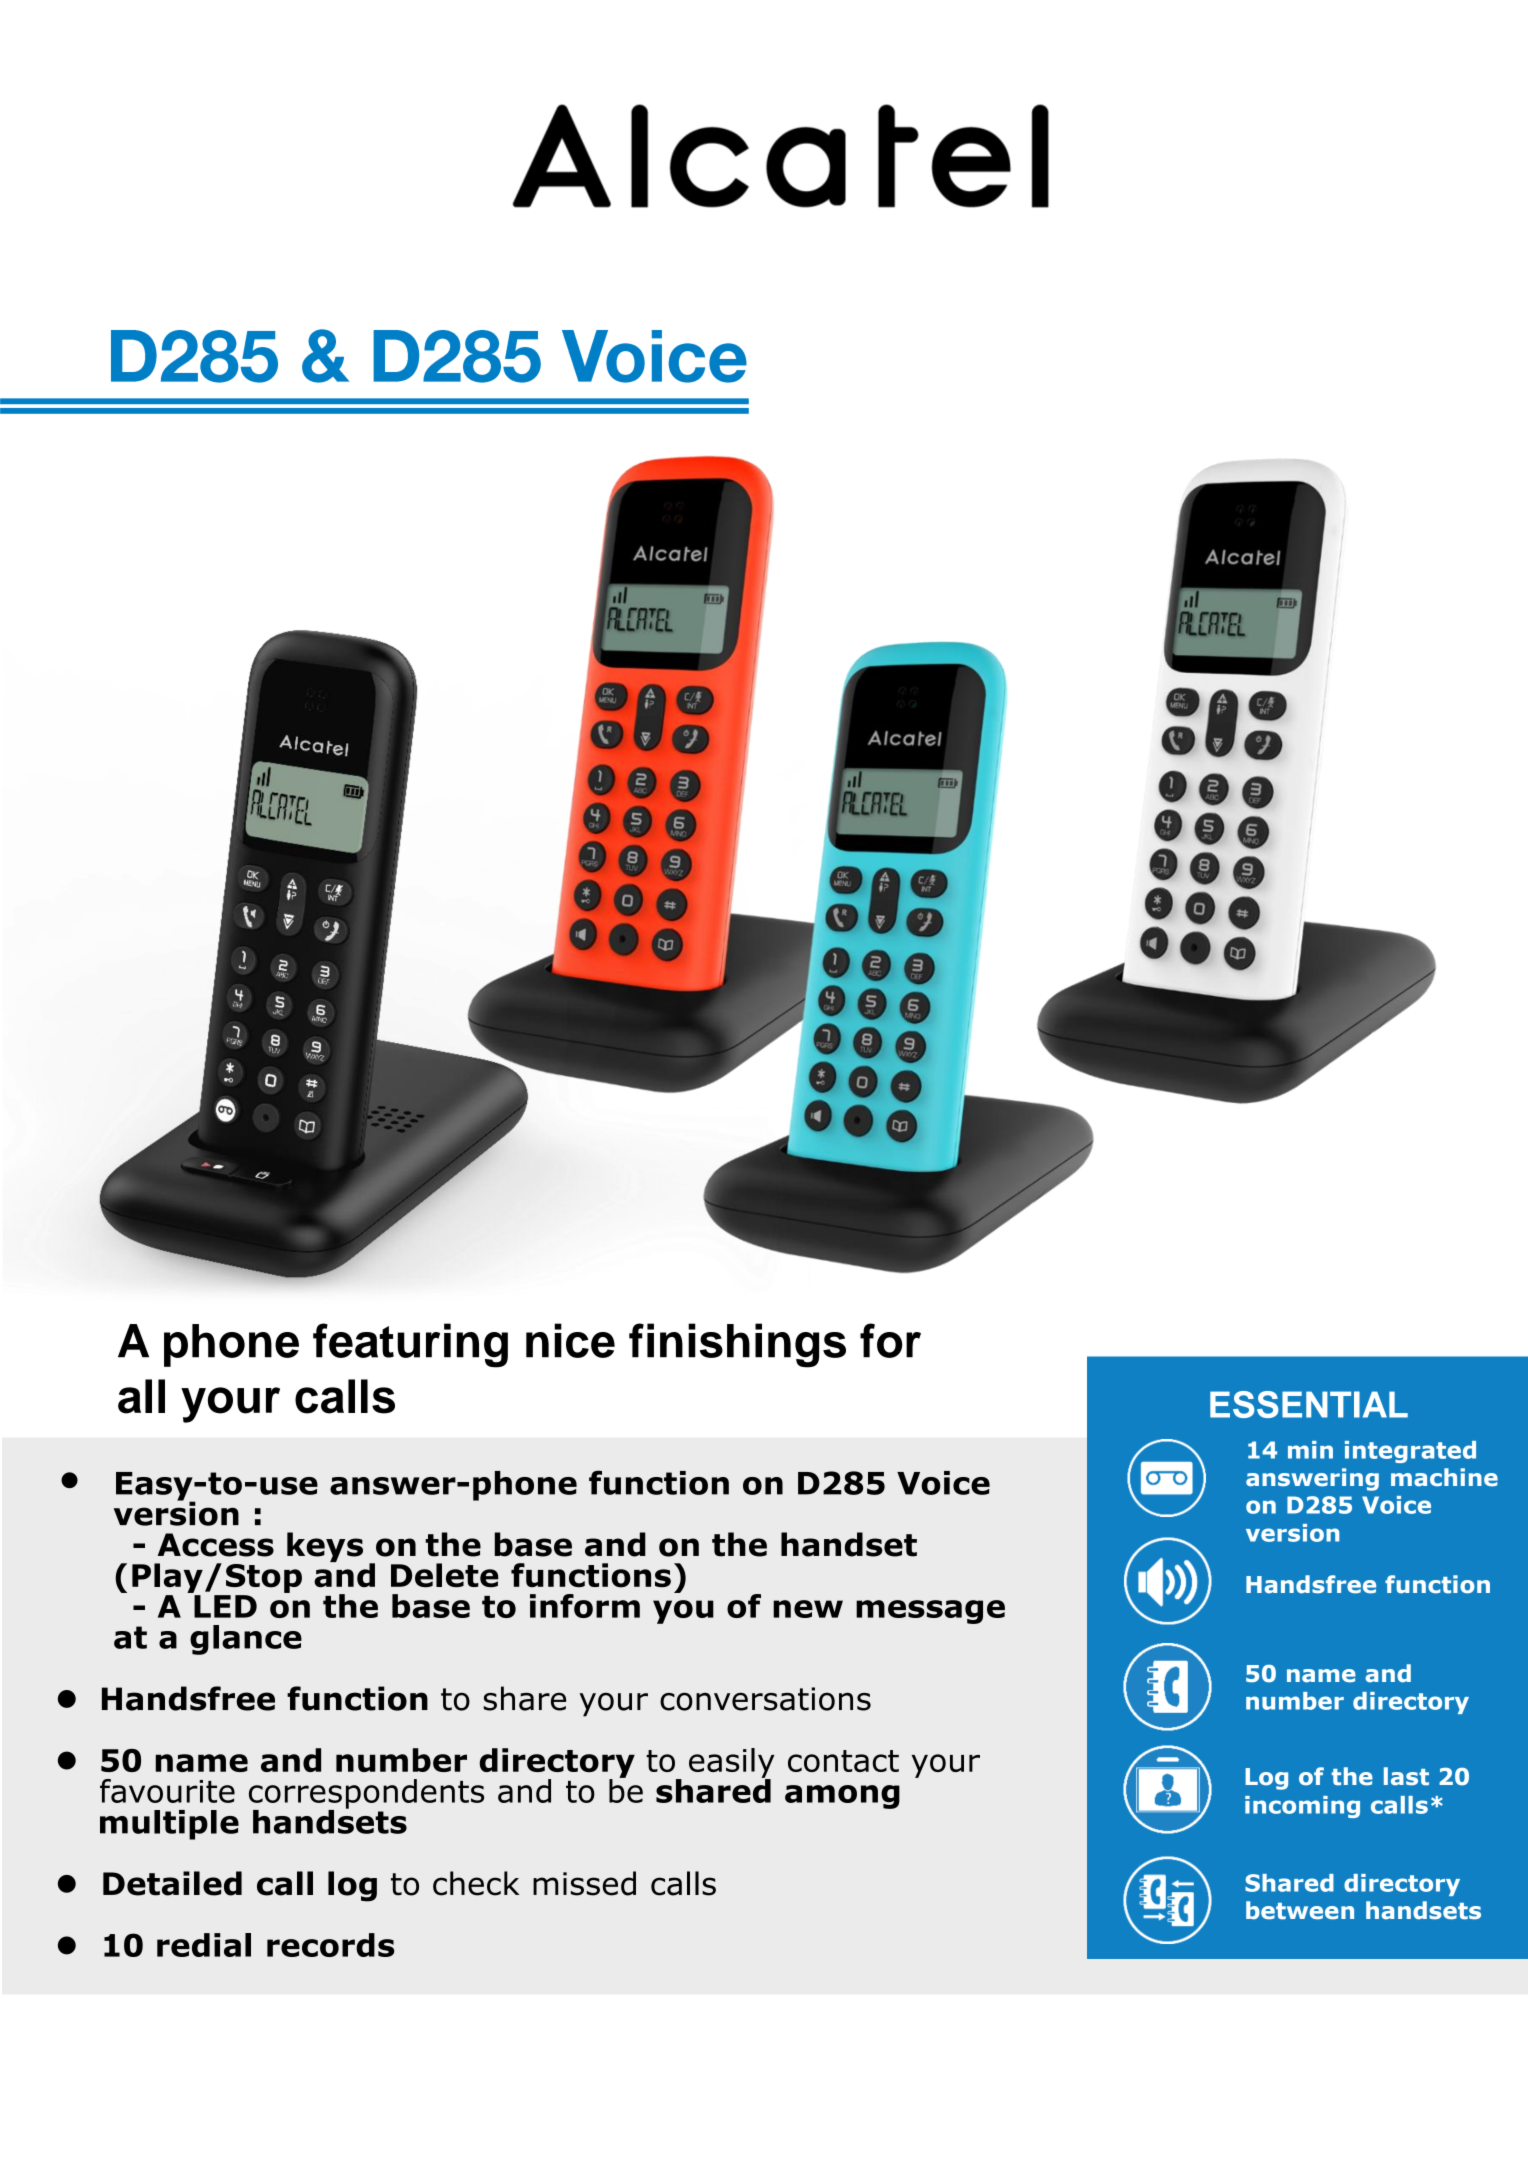  Describe the element at coordinates (410, 1345) in the screenshot. I see `featuring` at that location.
